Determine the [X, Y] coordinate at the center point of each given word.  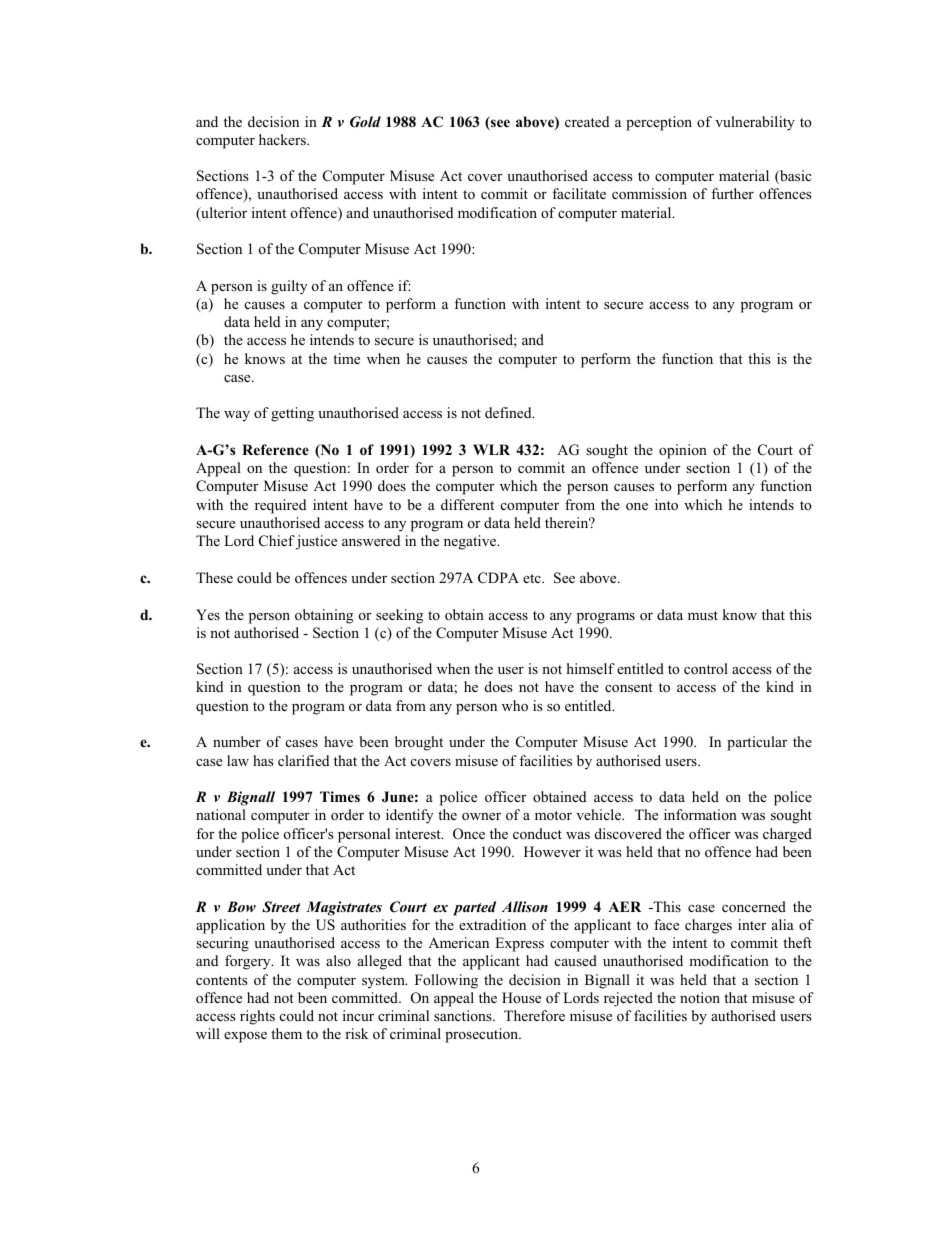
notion [700, 997]
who [515, 705]
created [587, 121]
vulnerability [755, 123]
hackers [283, 139]
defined [509, 412]
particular [757, 743]
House [521, 997]
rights [257, 1017]
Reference [275, 449]
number [237, 741]
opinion [683, 451]
